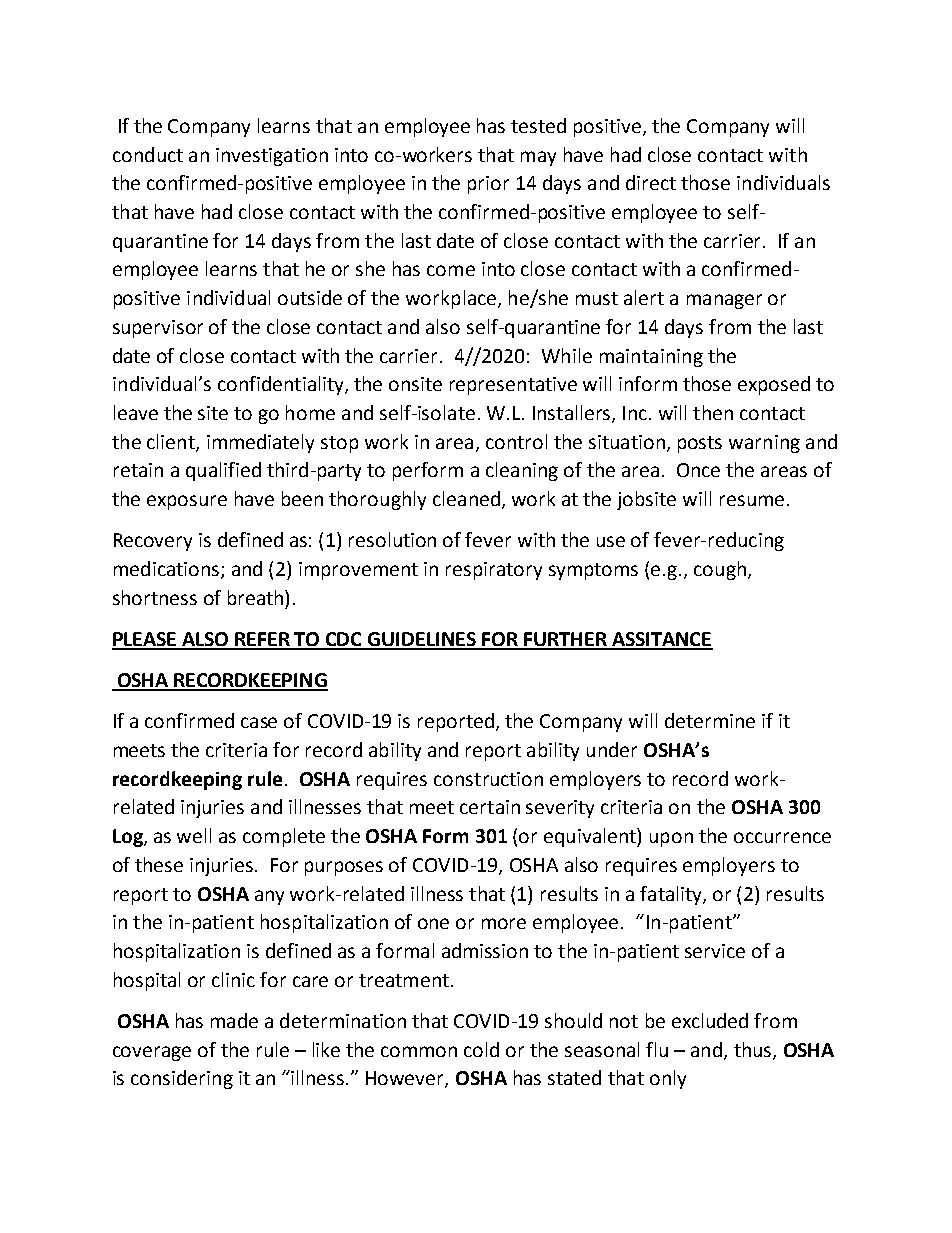 The image size is (952, 1233). Describe the element at coordinates (494, 571) in the image. I see `respiratory` at that location.
